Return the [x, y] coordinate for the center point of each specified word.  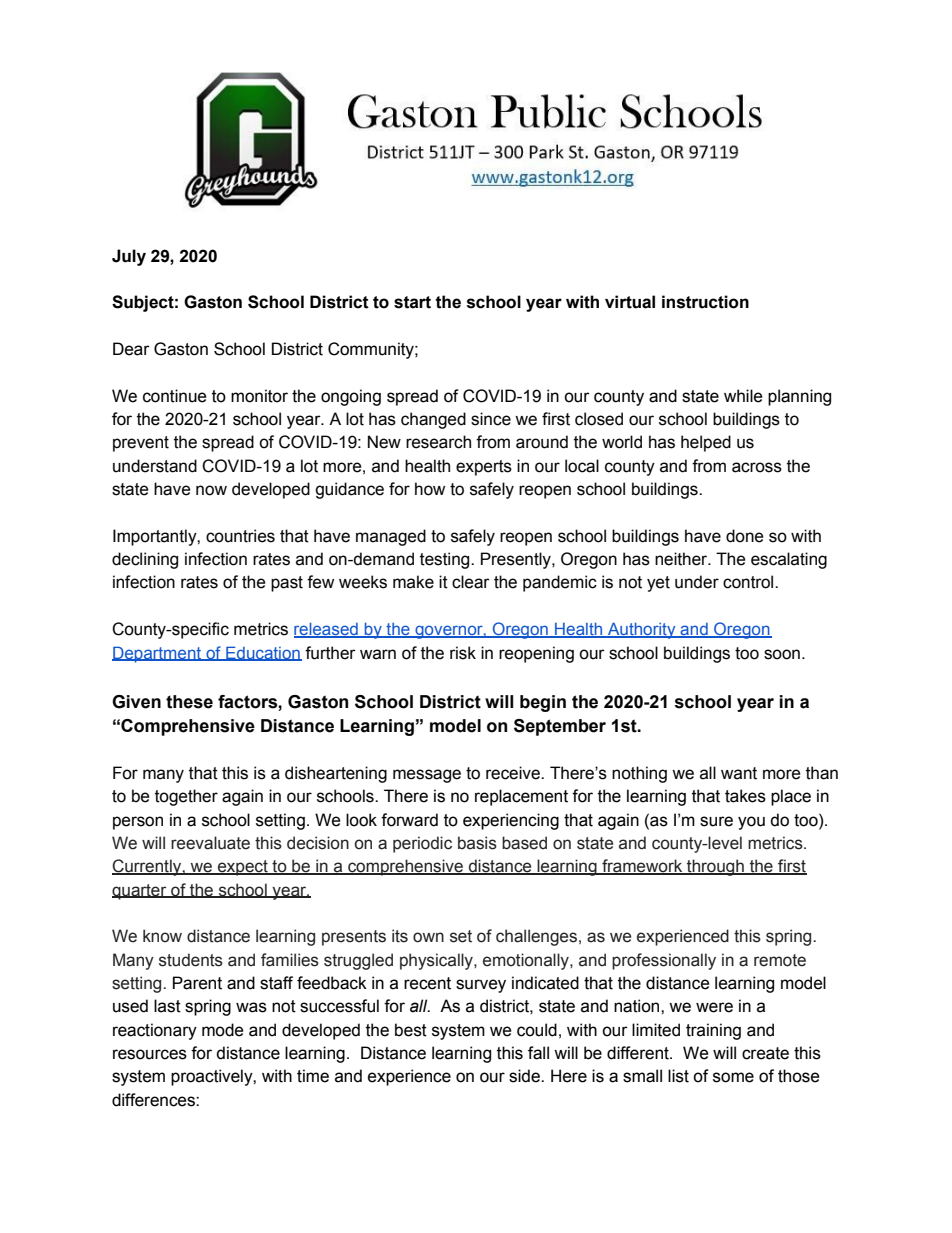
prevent [141, 444]
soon [782, 654]
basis [477, 843]
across [757, 467]
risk [463, 653]
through [715, 867]
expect [243, 868]
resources [150, 1054]
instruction [705, 302]
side [525, 1076]
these [189, 702]
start [412, 302]
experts [484, 468]
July [129, 257]
